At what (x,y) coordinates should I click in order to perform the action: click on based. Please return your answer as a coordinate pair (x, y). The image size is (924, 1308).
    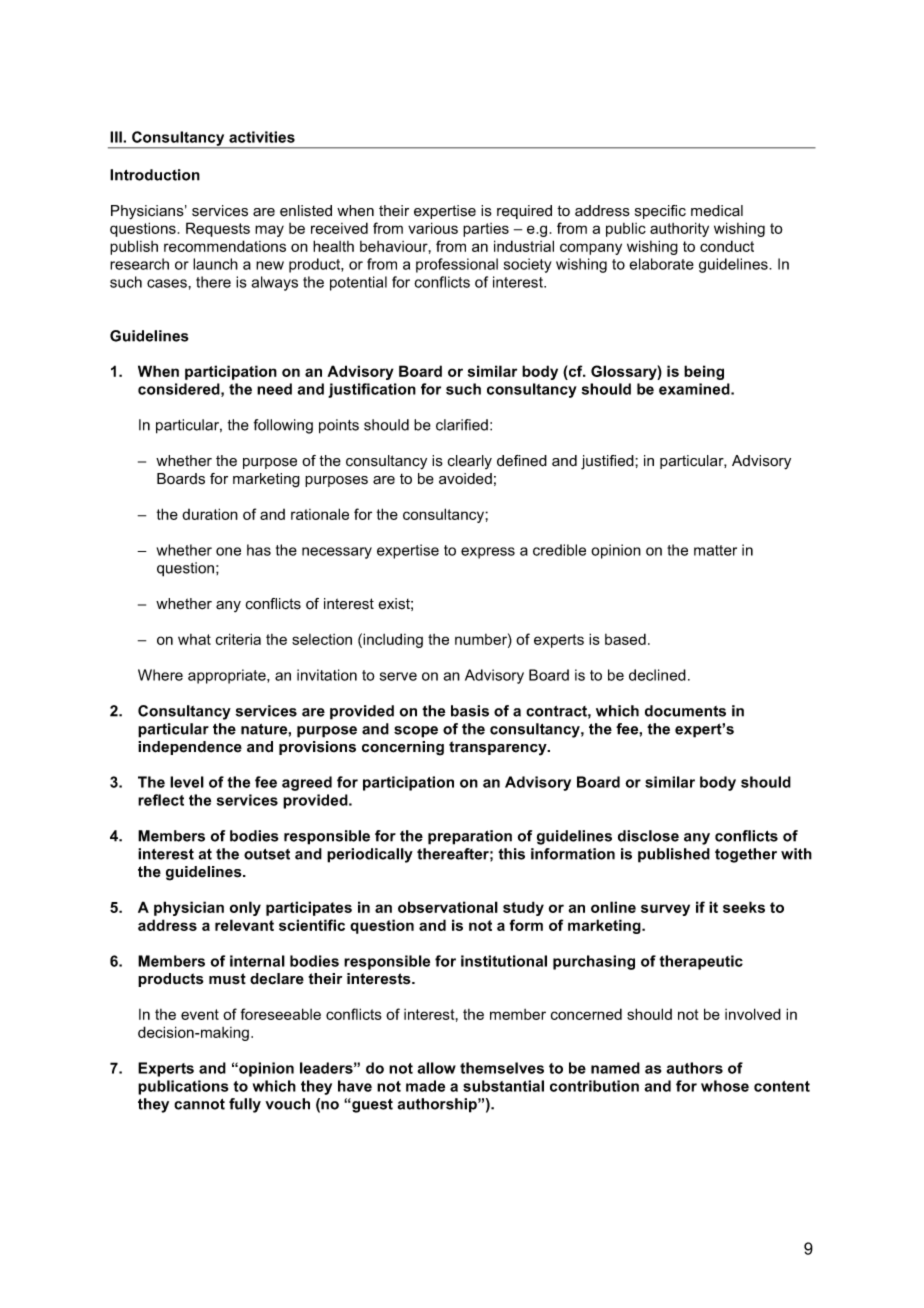
    Looking at the image, I should click on (625, 639).
